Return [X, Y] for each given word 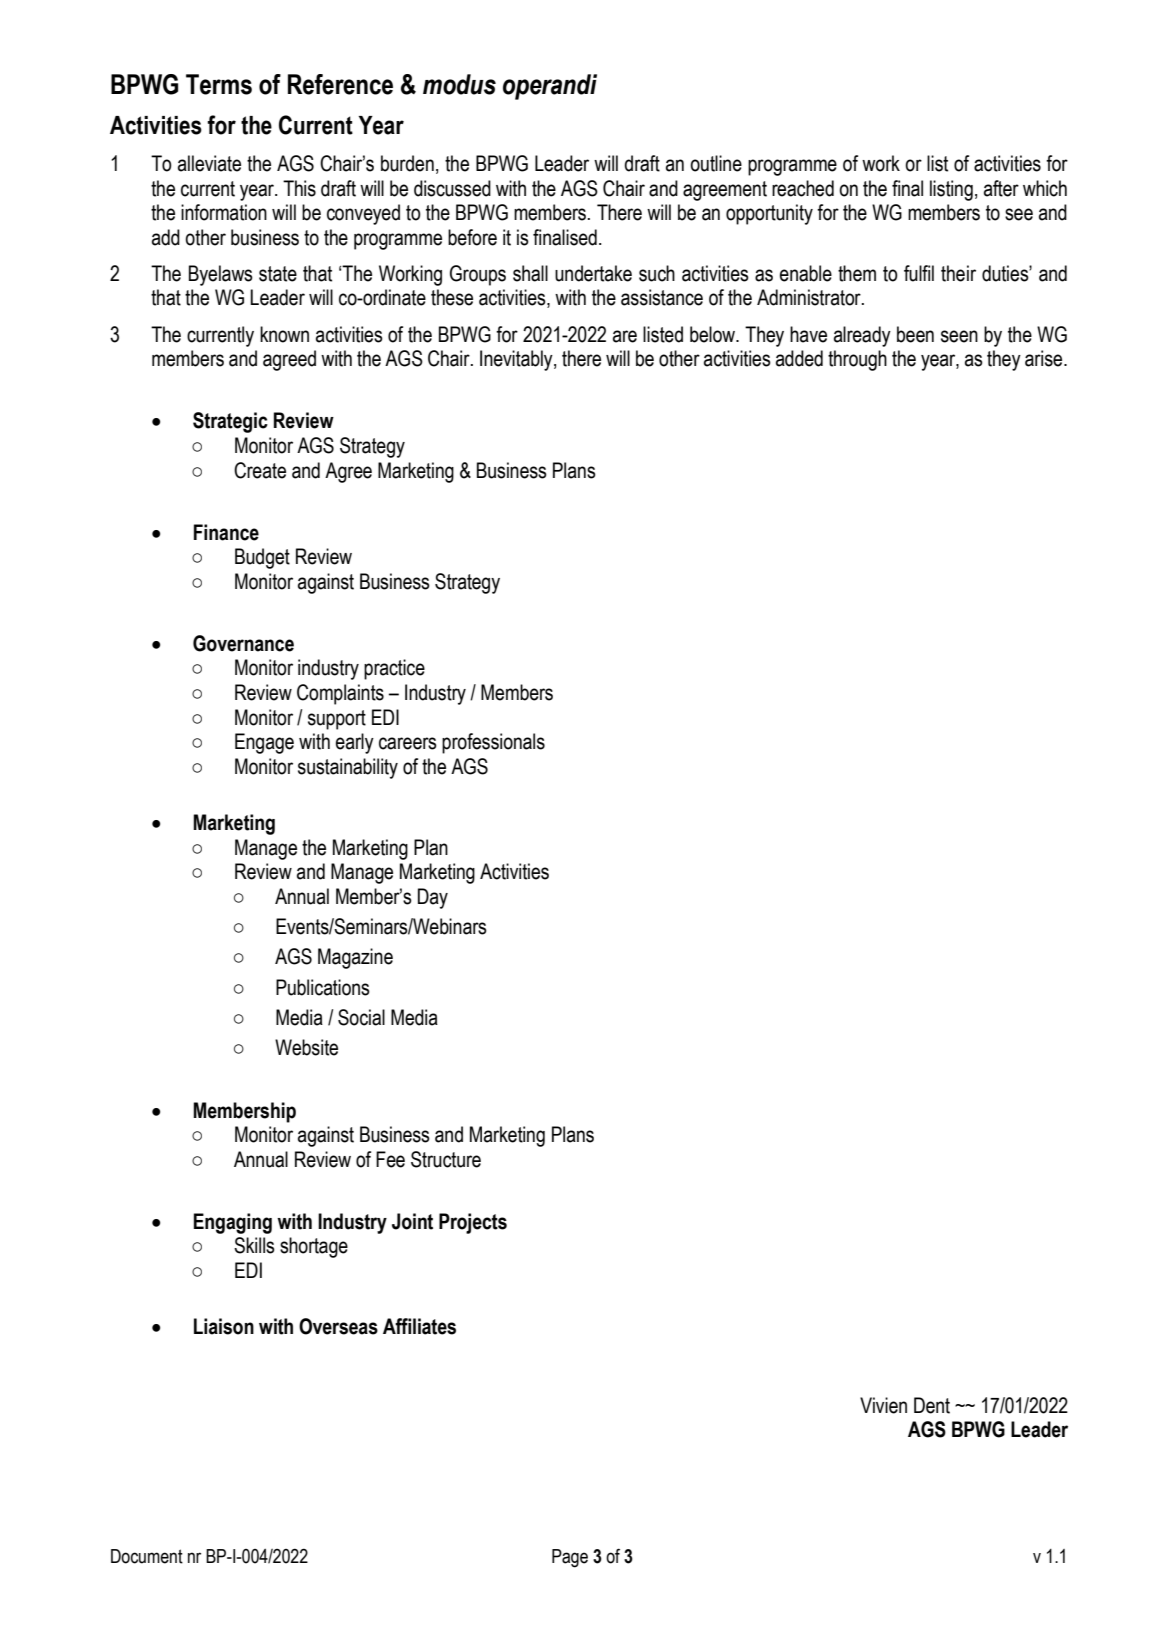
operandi [550, 87]
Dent [932, 1405]
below [714, 334]
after [1001, 188]
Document [147, 1556]
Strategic [230, 422]
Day [433, 898]
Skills [254, 1245]
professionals [493, 743]
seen [959, 336]
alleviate [209, 163]
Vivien [883, 1405]
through [857, 360]
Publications [323, 987]
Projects [473, 1223]
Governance [243, 643]
